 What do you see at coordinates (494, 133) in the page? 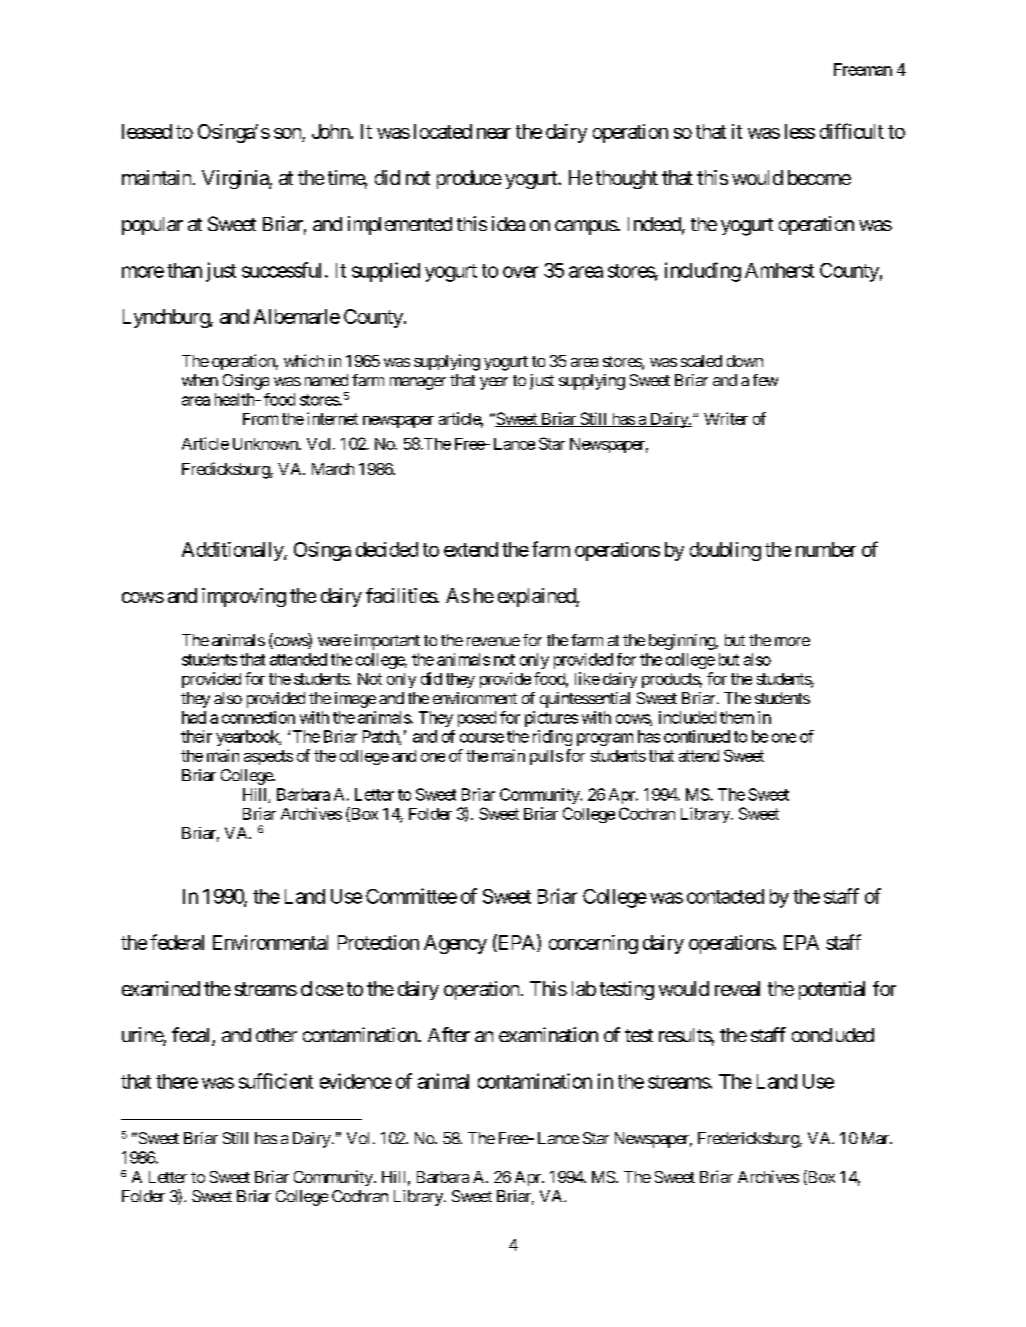
I see `near` at bounding box center [494, 133].
